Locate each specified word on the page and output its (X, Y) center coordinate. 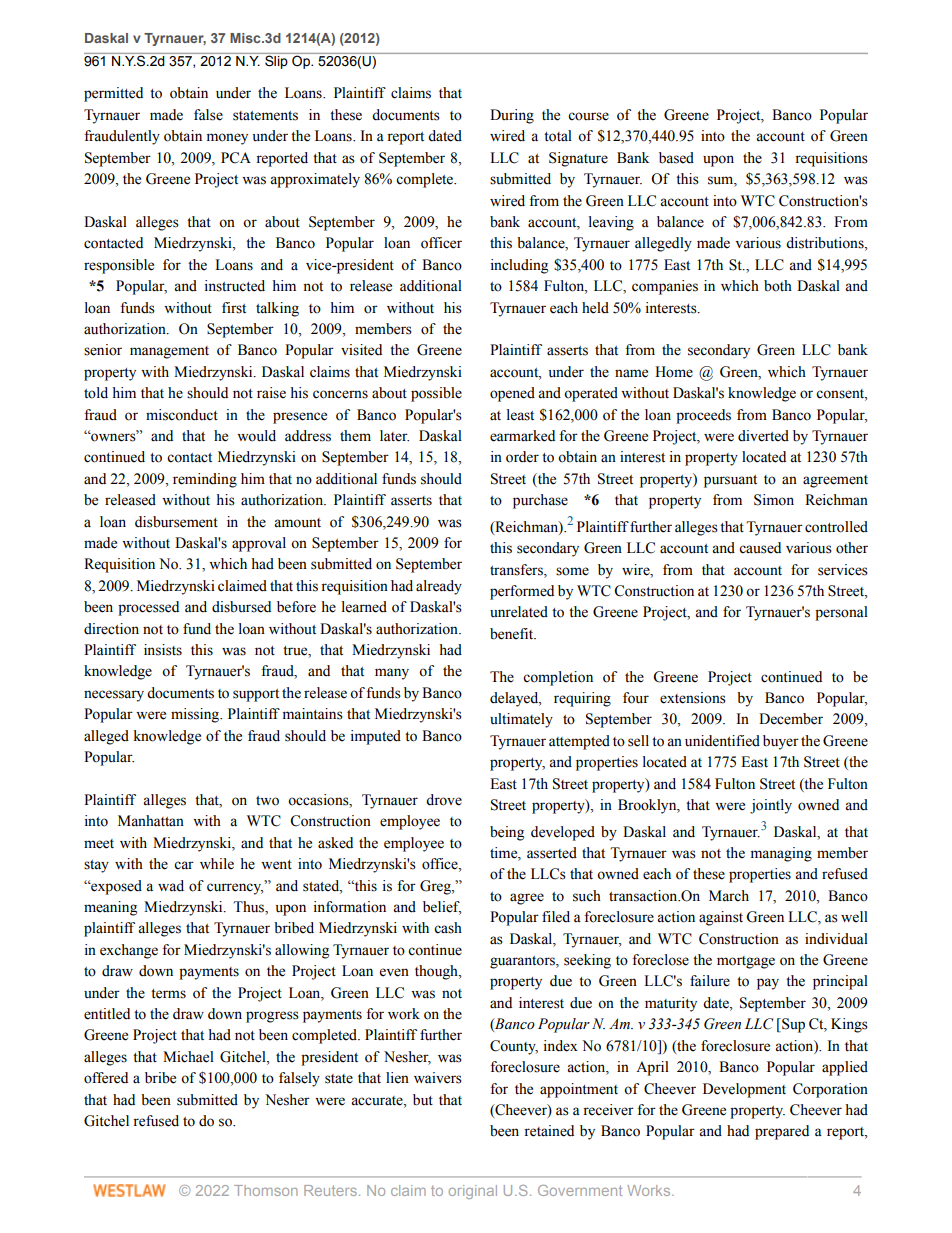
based (676, 158)
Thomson (266, 1190)
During (512, 116)
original (473, 1192)
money (227, 139)
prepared (782, 1132)
